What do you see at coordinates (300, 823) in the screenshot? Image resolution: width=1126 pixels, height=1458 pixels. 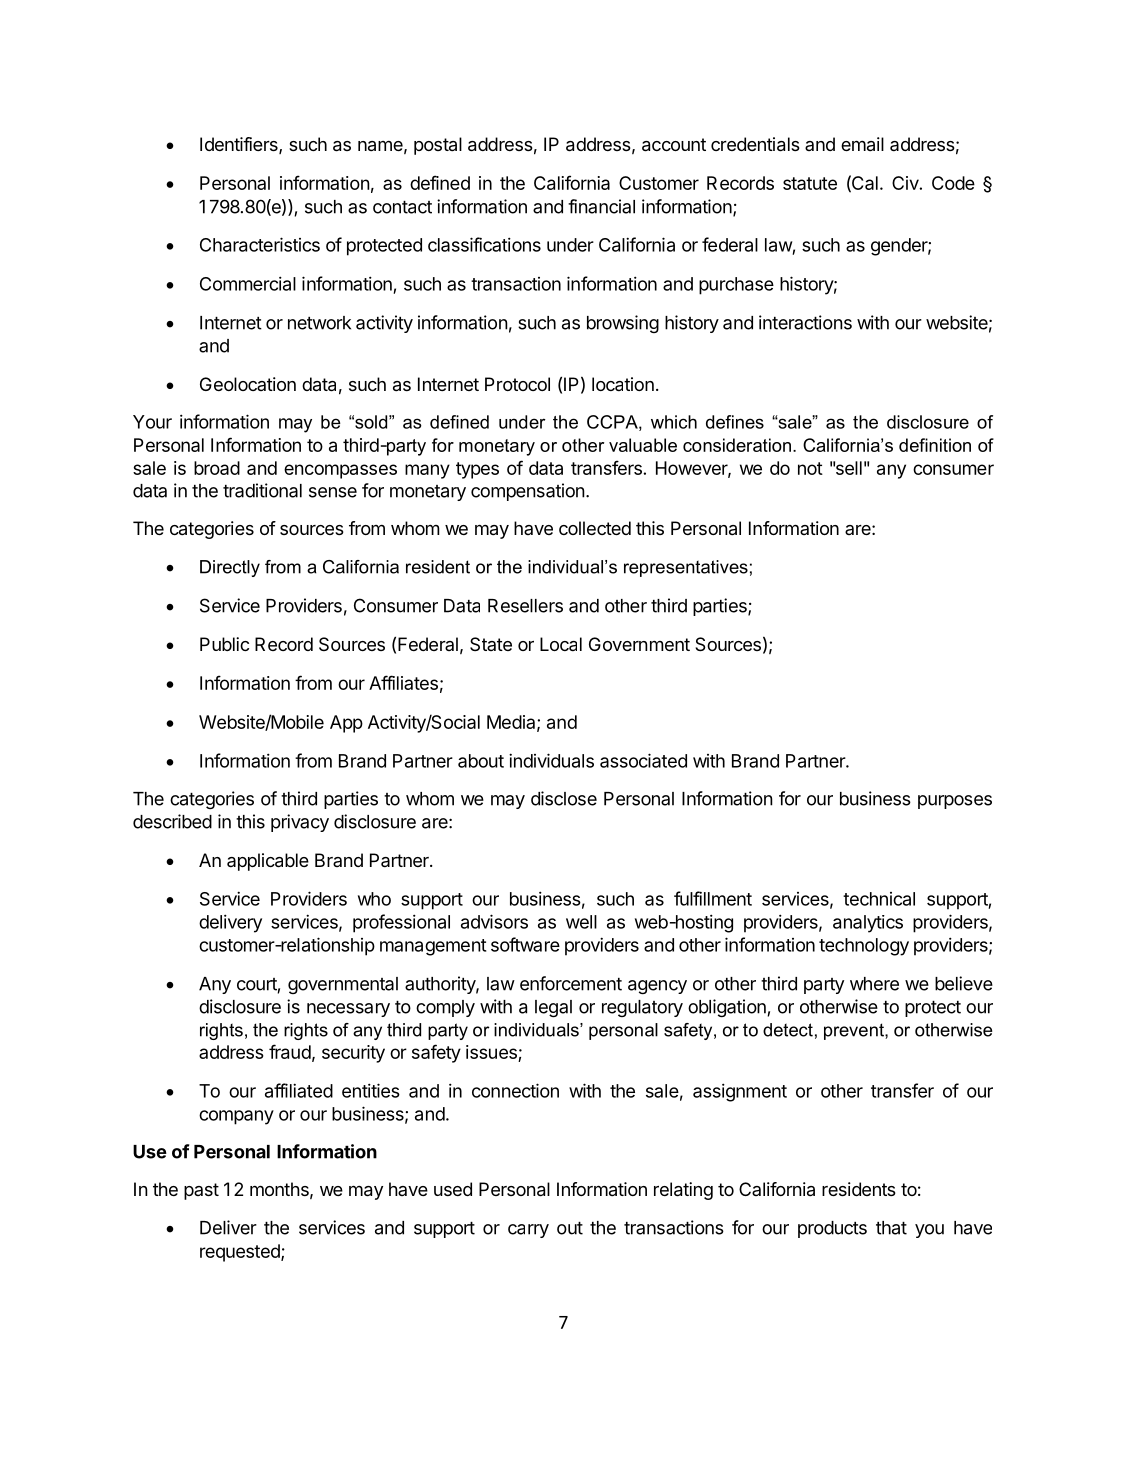 I see `privacy` at bounding box center [300, 823].
